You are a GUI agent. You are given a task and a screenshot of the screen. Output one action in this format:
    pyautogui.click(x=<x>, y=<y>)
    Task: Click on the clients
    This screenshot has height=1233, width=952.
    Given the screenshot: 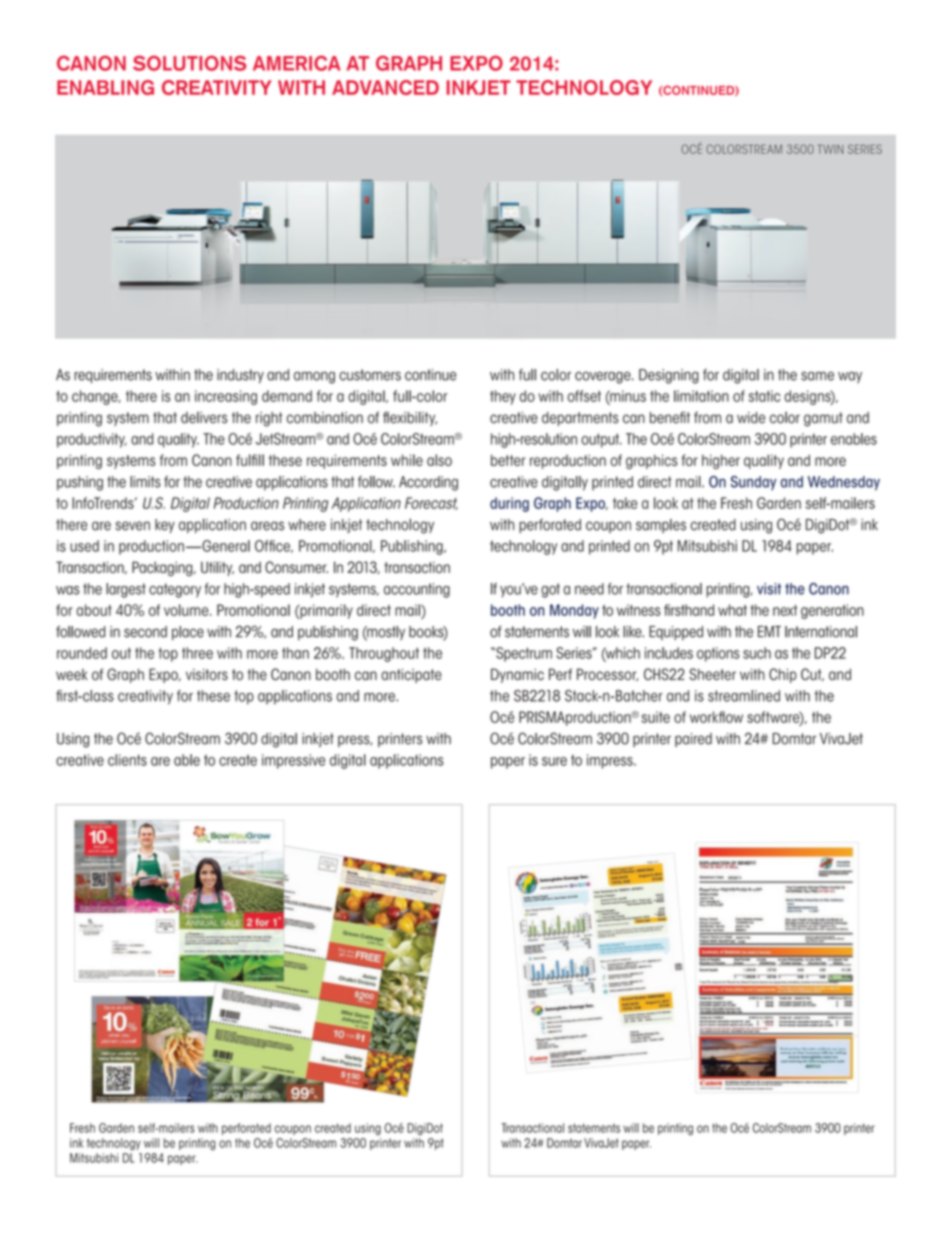 What is the action you would take?
    pyautogui.click(x=127, y=760)
